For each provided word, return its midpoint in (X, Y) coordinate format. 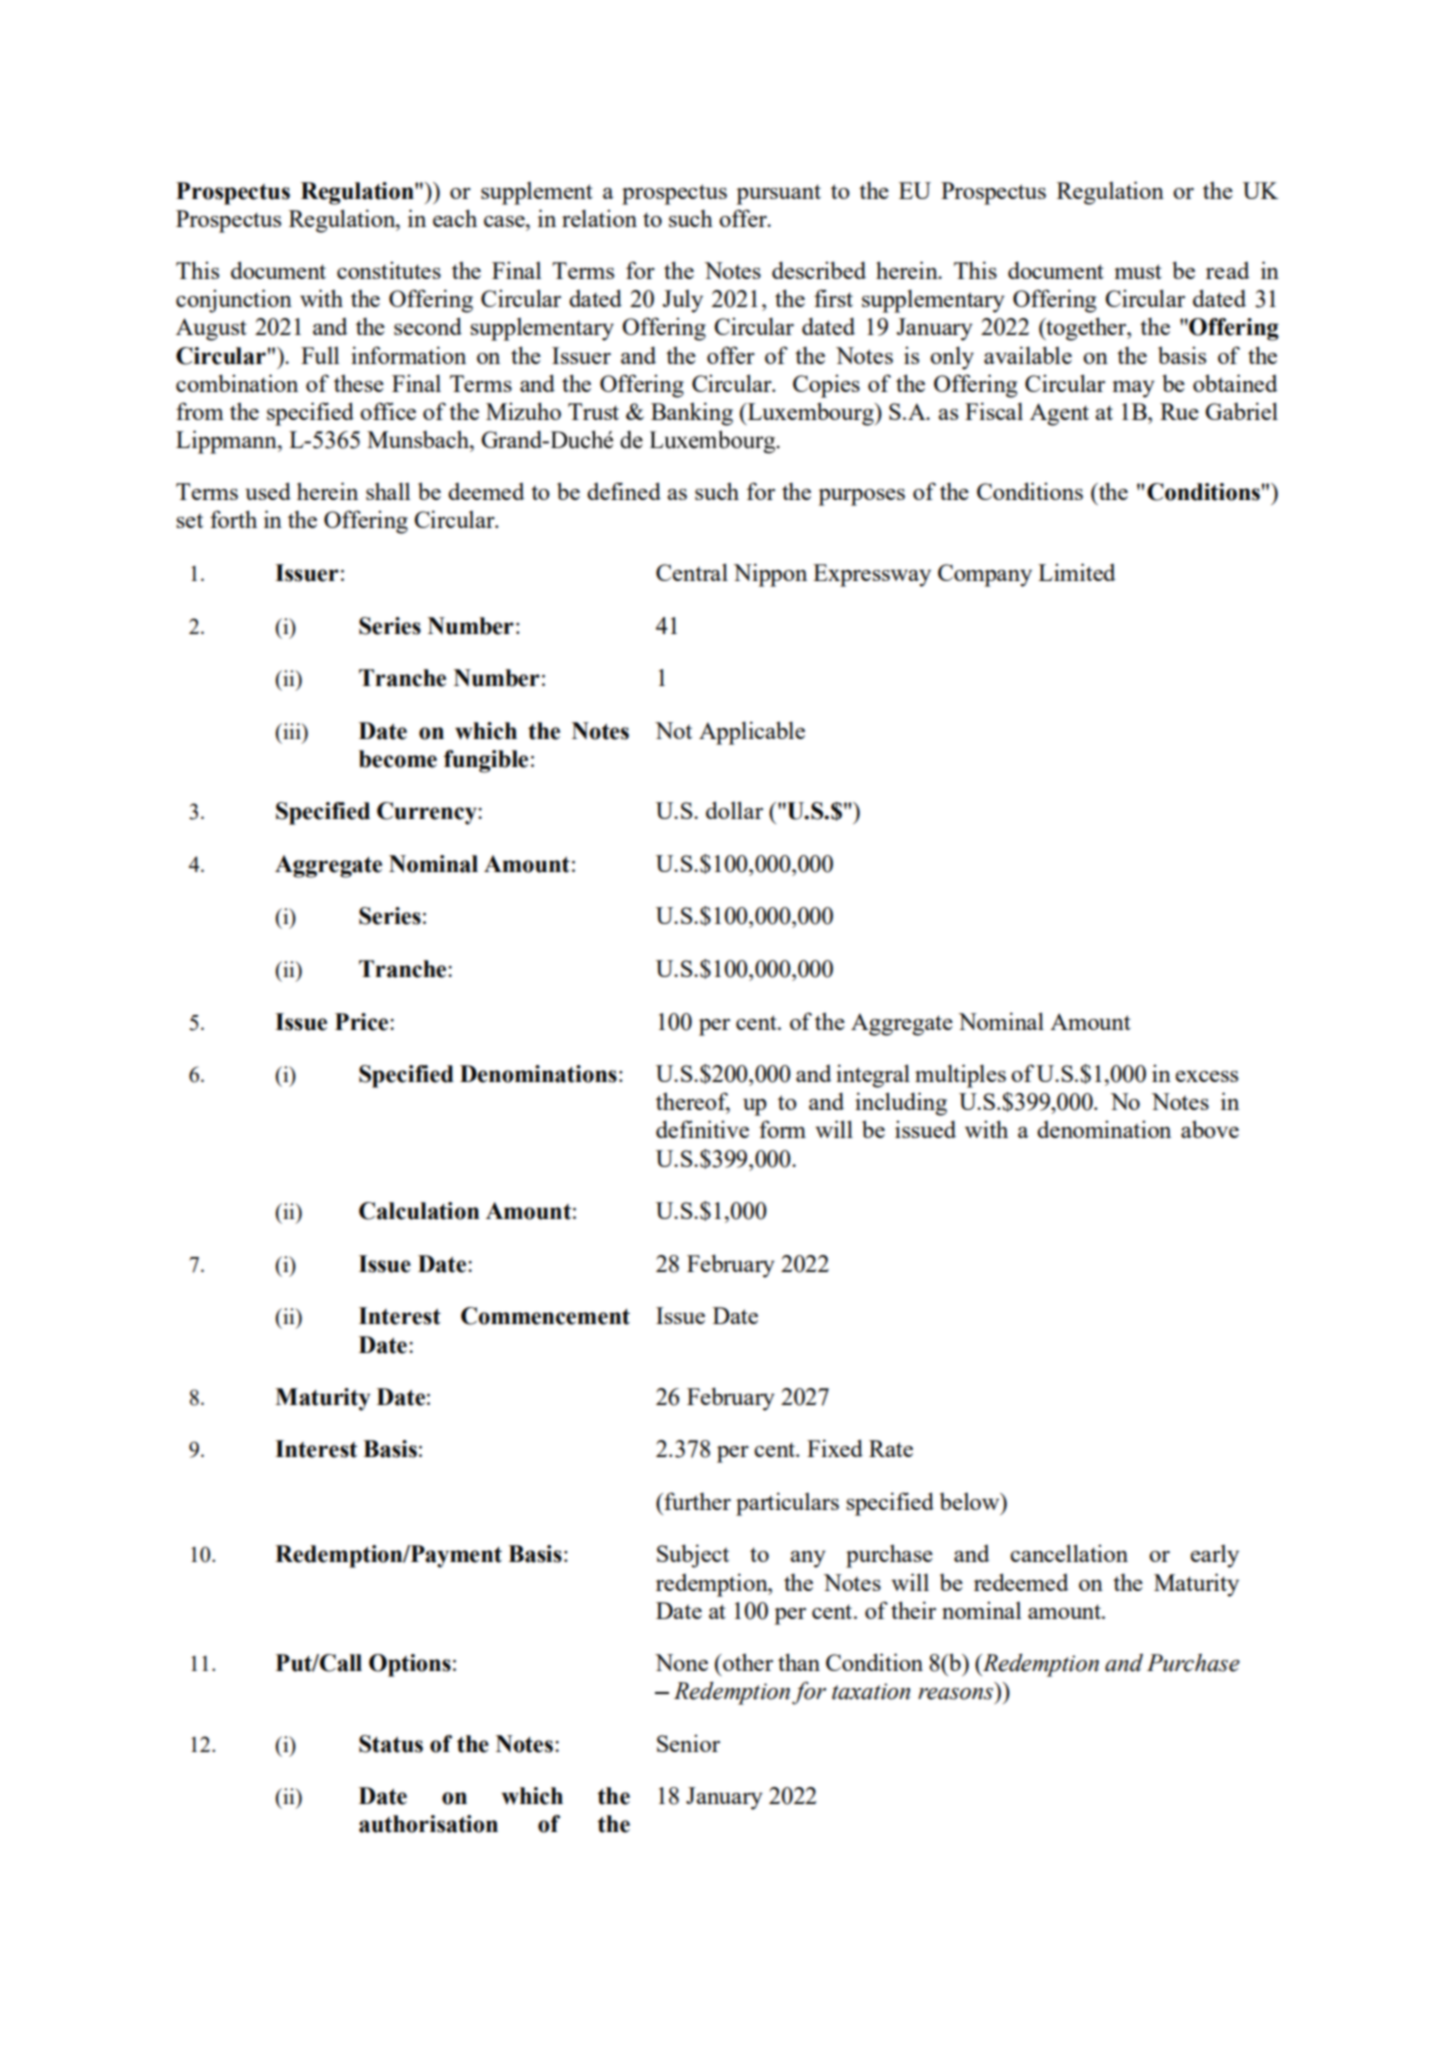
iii (292, 731)
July (682, 301)
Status (391, 1744)
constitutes (389, 270)
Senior (688, 1743)
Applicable (752, 733)
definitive (702, 1129)
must (1138, 271)
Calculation (419, 1211)
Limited (1076, 572)
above (1210, 1129)
